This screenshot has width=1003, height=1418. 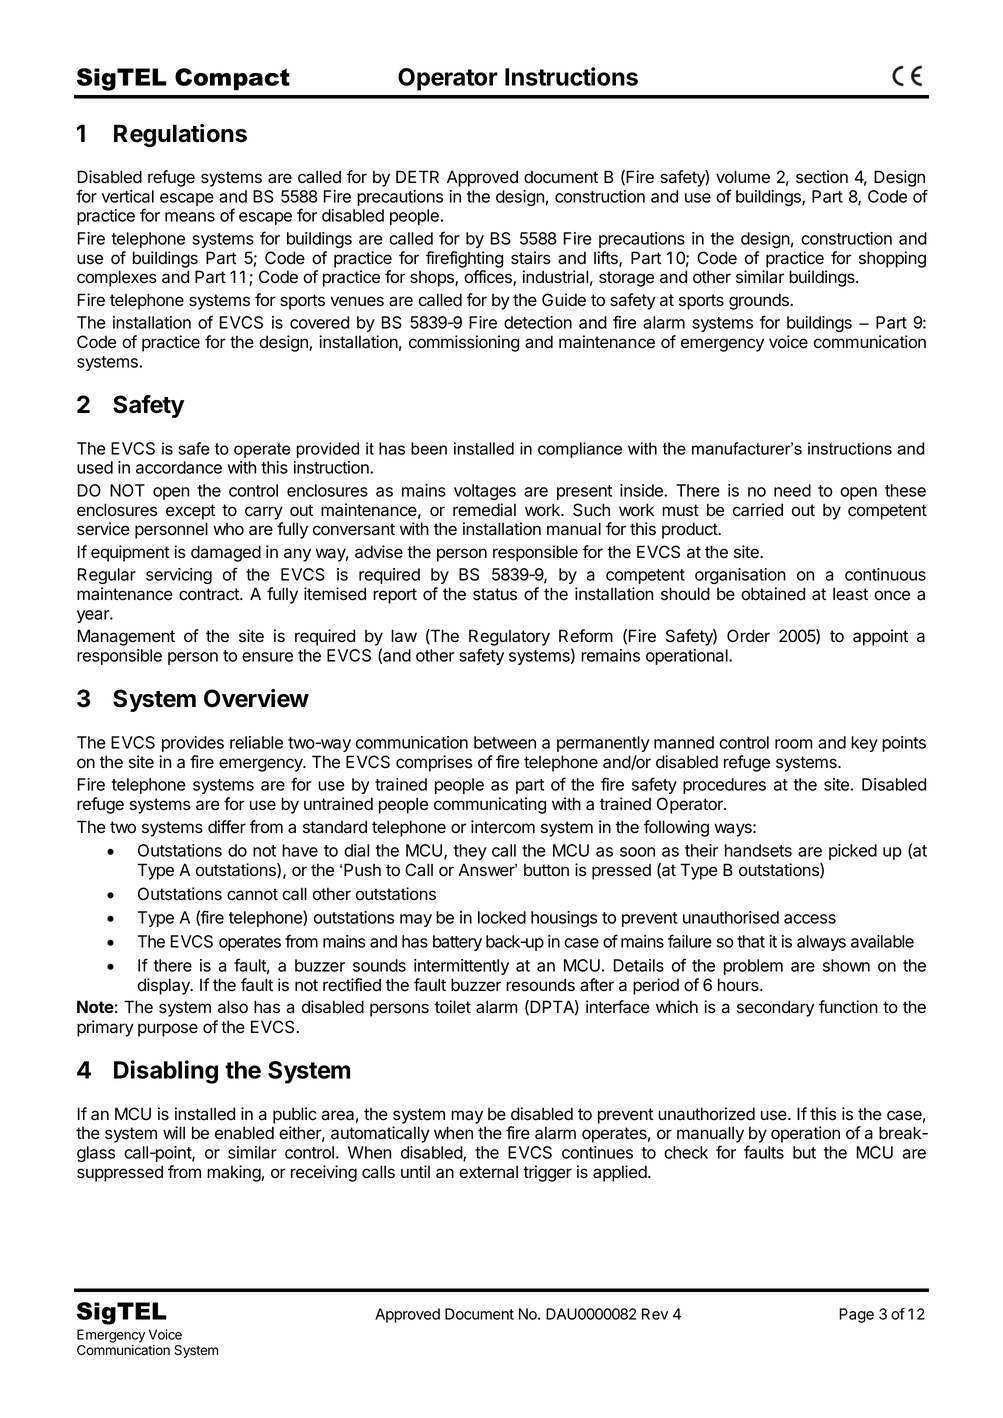 What do you see at coordinates (822, 177) in the screenshot?
I see `section` at bounding box center [822, 177].
